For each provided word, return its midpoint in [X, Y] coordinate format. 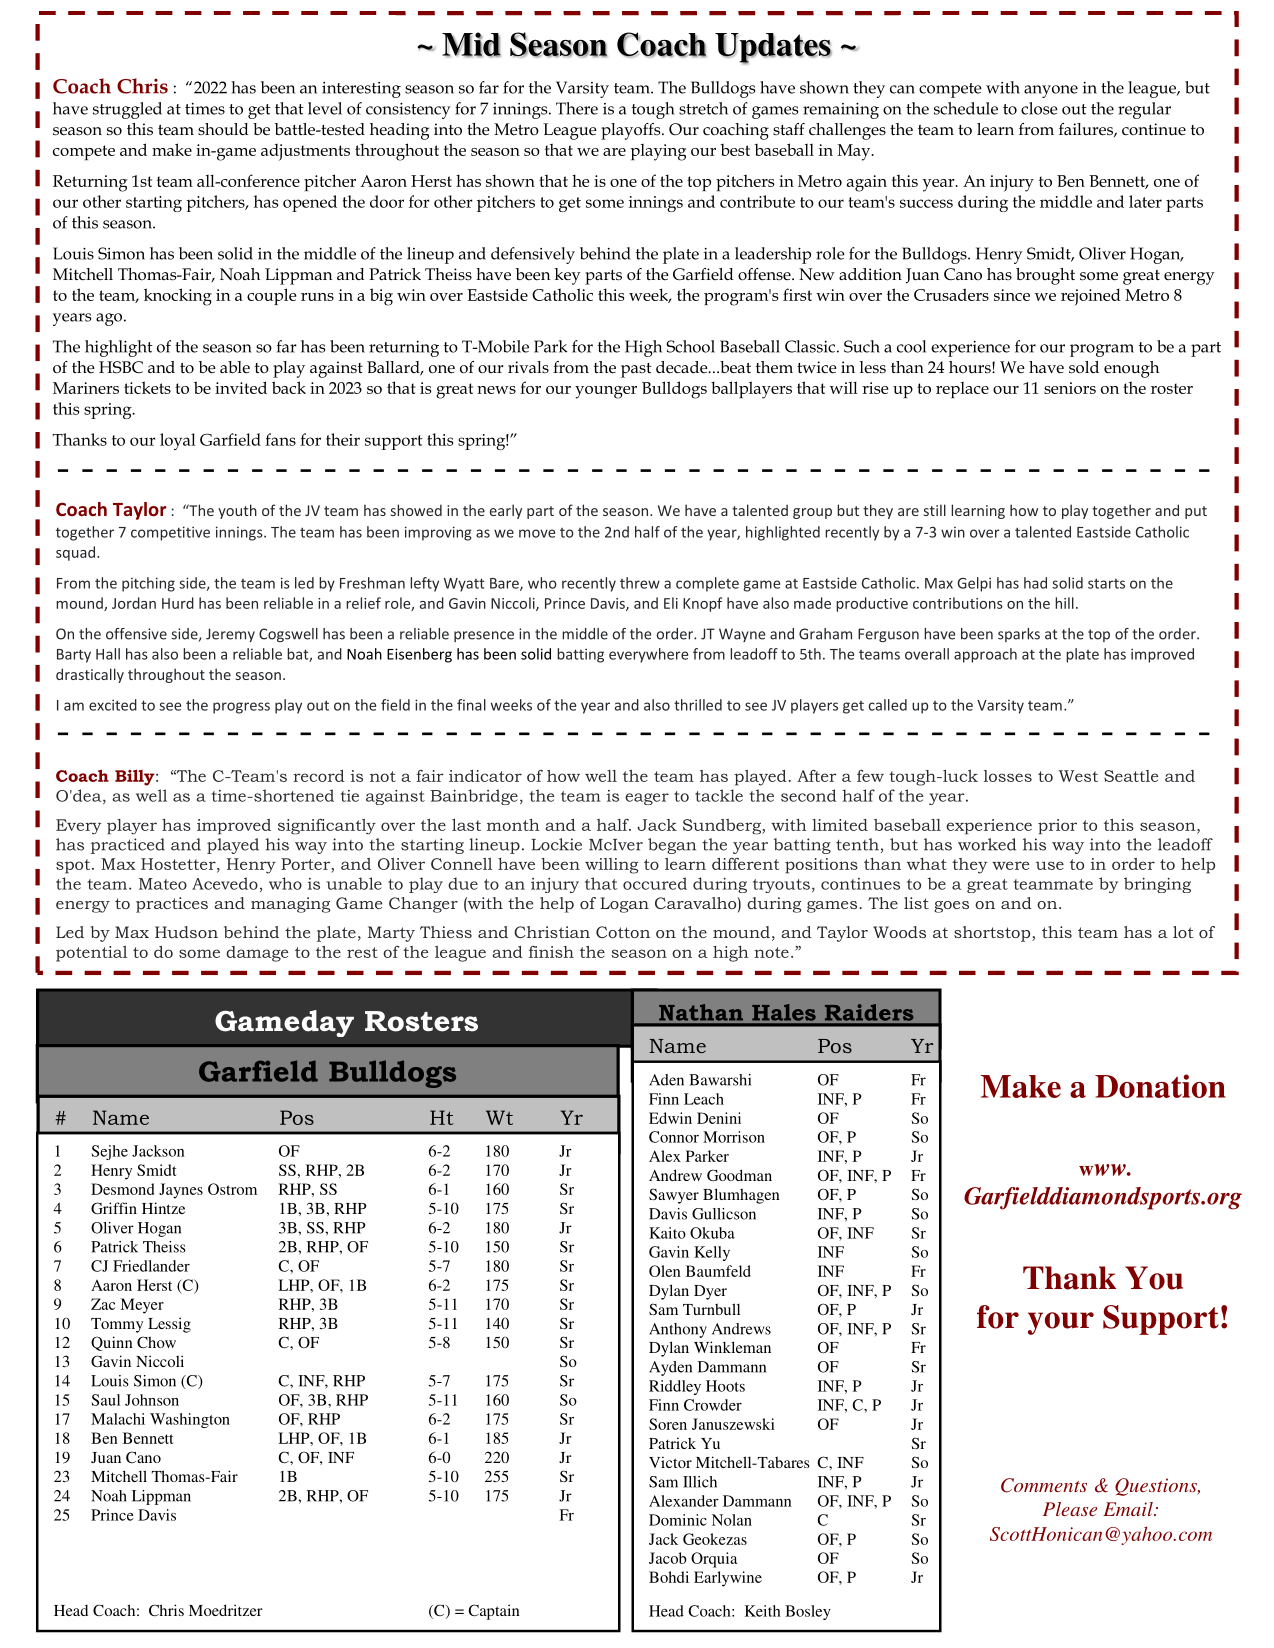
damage [257, 954]
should [223, 129]
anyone [1051, 91]
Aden [666, 1080]
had [1035, 583]
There [577, 108]
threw [640, 583]
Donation [1160, 1086]
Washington [190, 1420]
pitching [148, 584]
